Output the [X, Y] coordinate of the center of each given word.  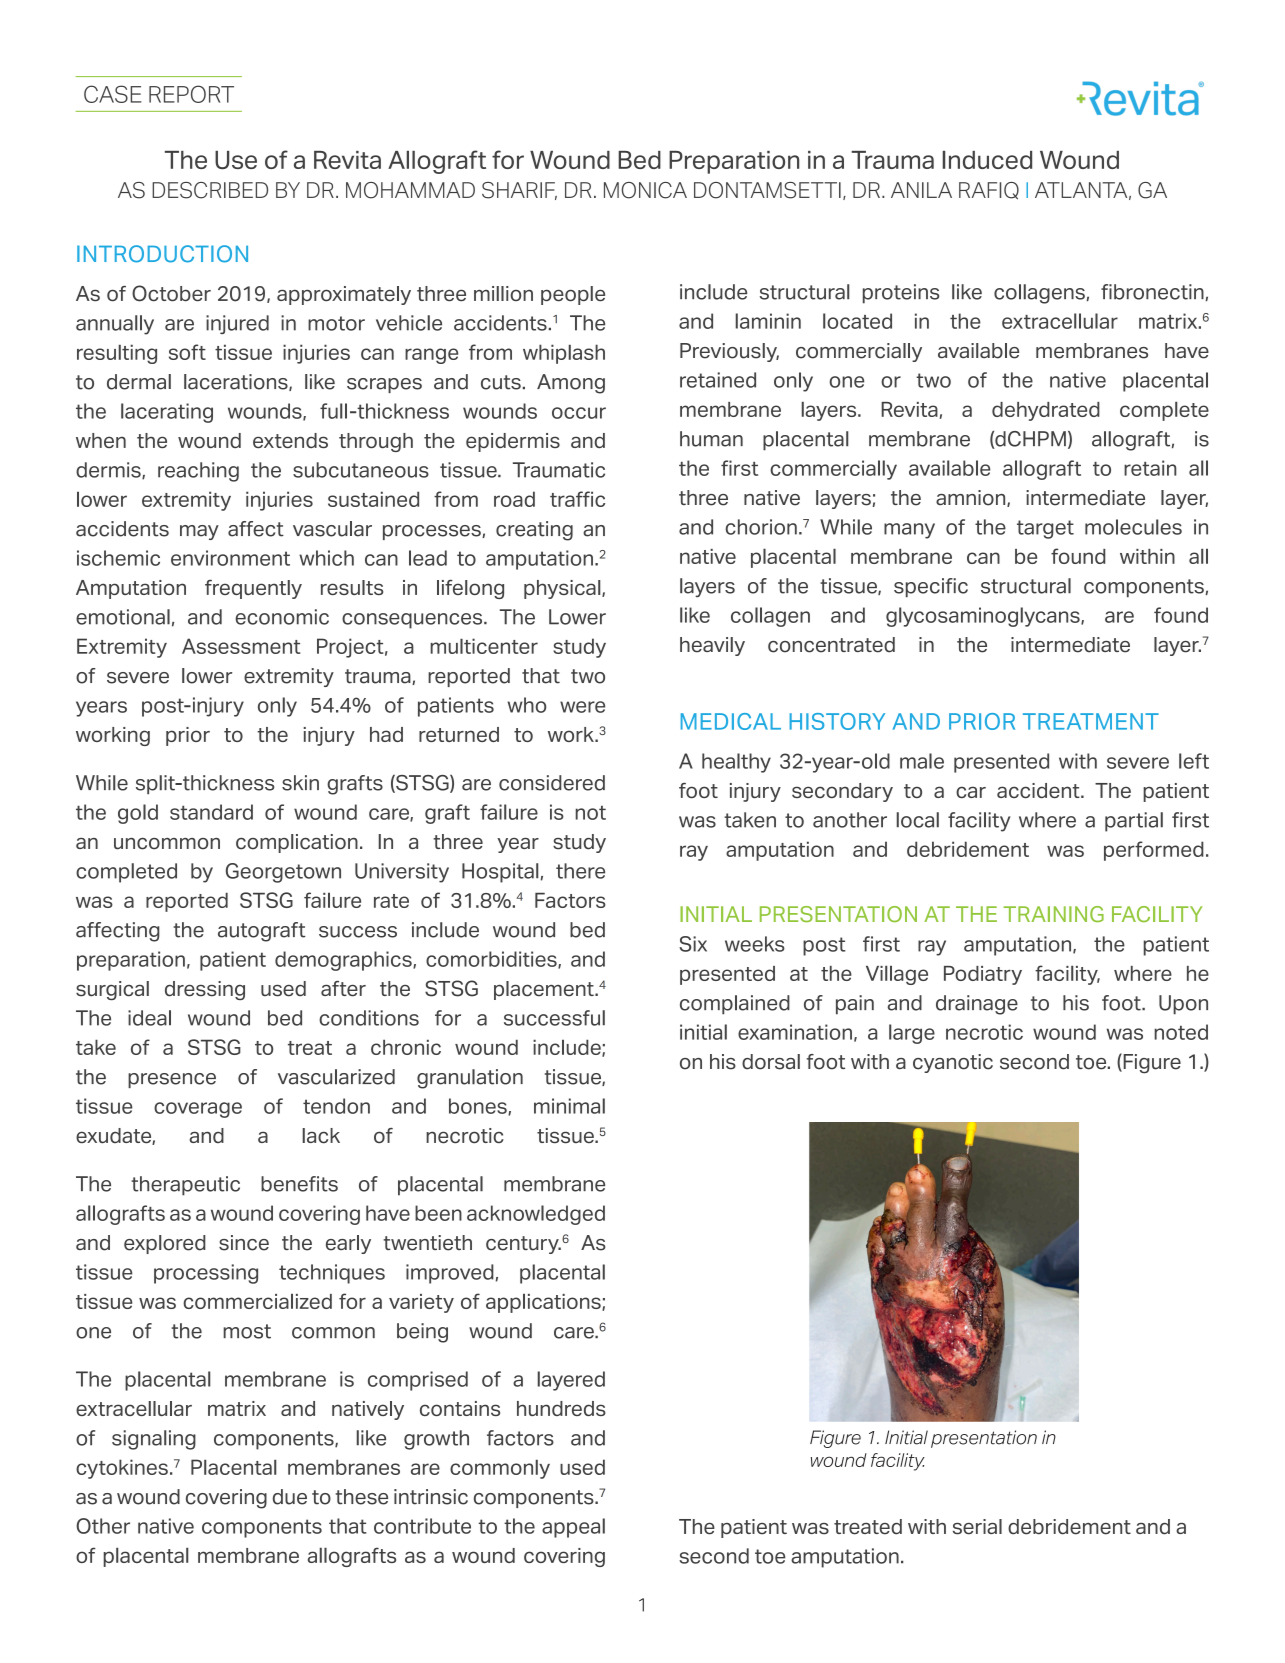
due [290, 1497]
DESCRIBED [210, 190]
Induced [987, 160]
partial [1134, 822]
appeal [573, 1528]
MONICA [645, 190]
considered [552, 783]
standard [211, 812]
